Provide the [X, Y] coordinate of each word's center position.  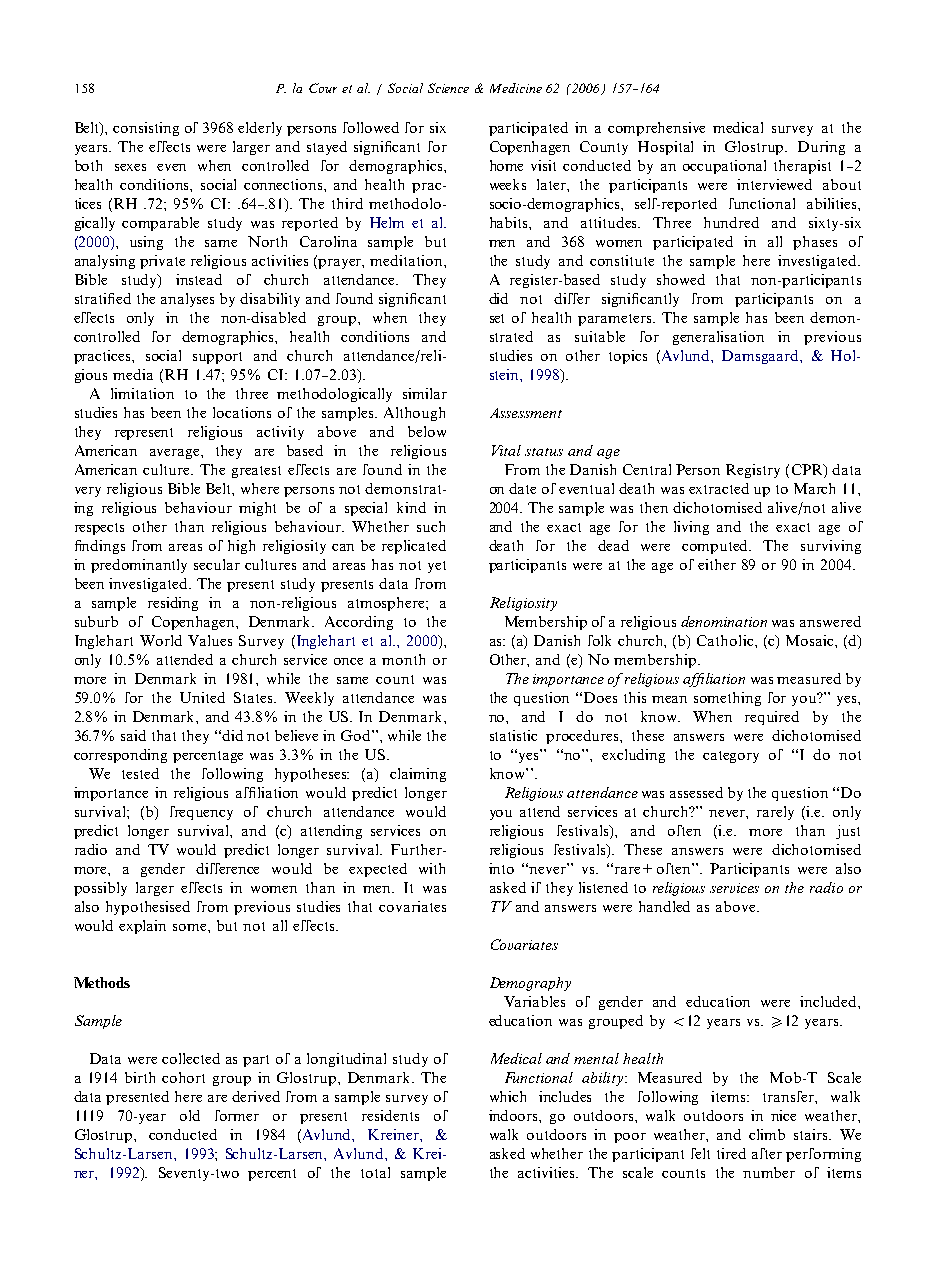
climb [767, 1134]
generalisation [718, 338]
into [501, 868]
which [508, 1096]
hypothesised [148, 908]
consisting [146, 129]
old [190, 1115]
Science [448, 88]
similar [425, 393]
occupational [724, 167]
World [161, 640]
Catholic [726, 640]
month [403, 659]
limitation [142, 393]
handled [664, 906]
